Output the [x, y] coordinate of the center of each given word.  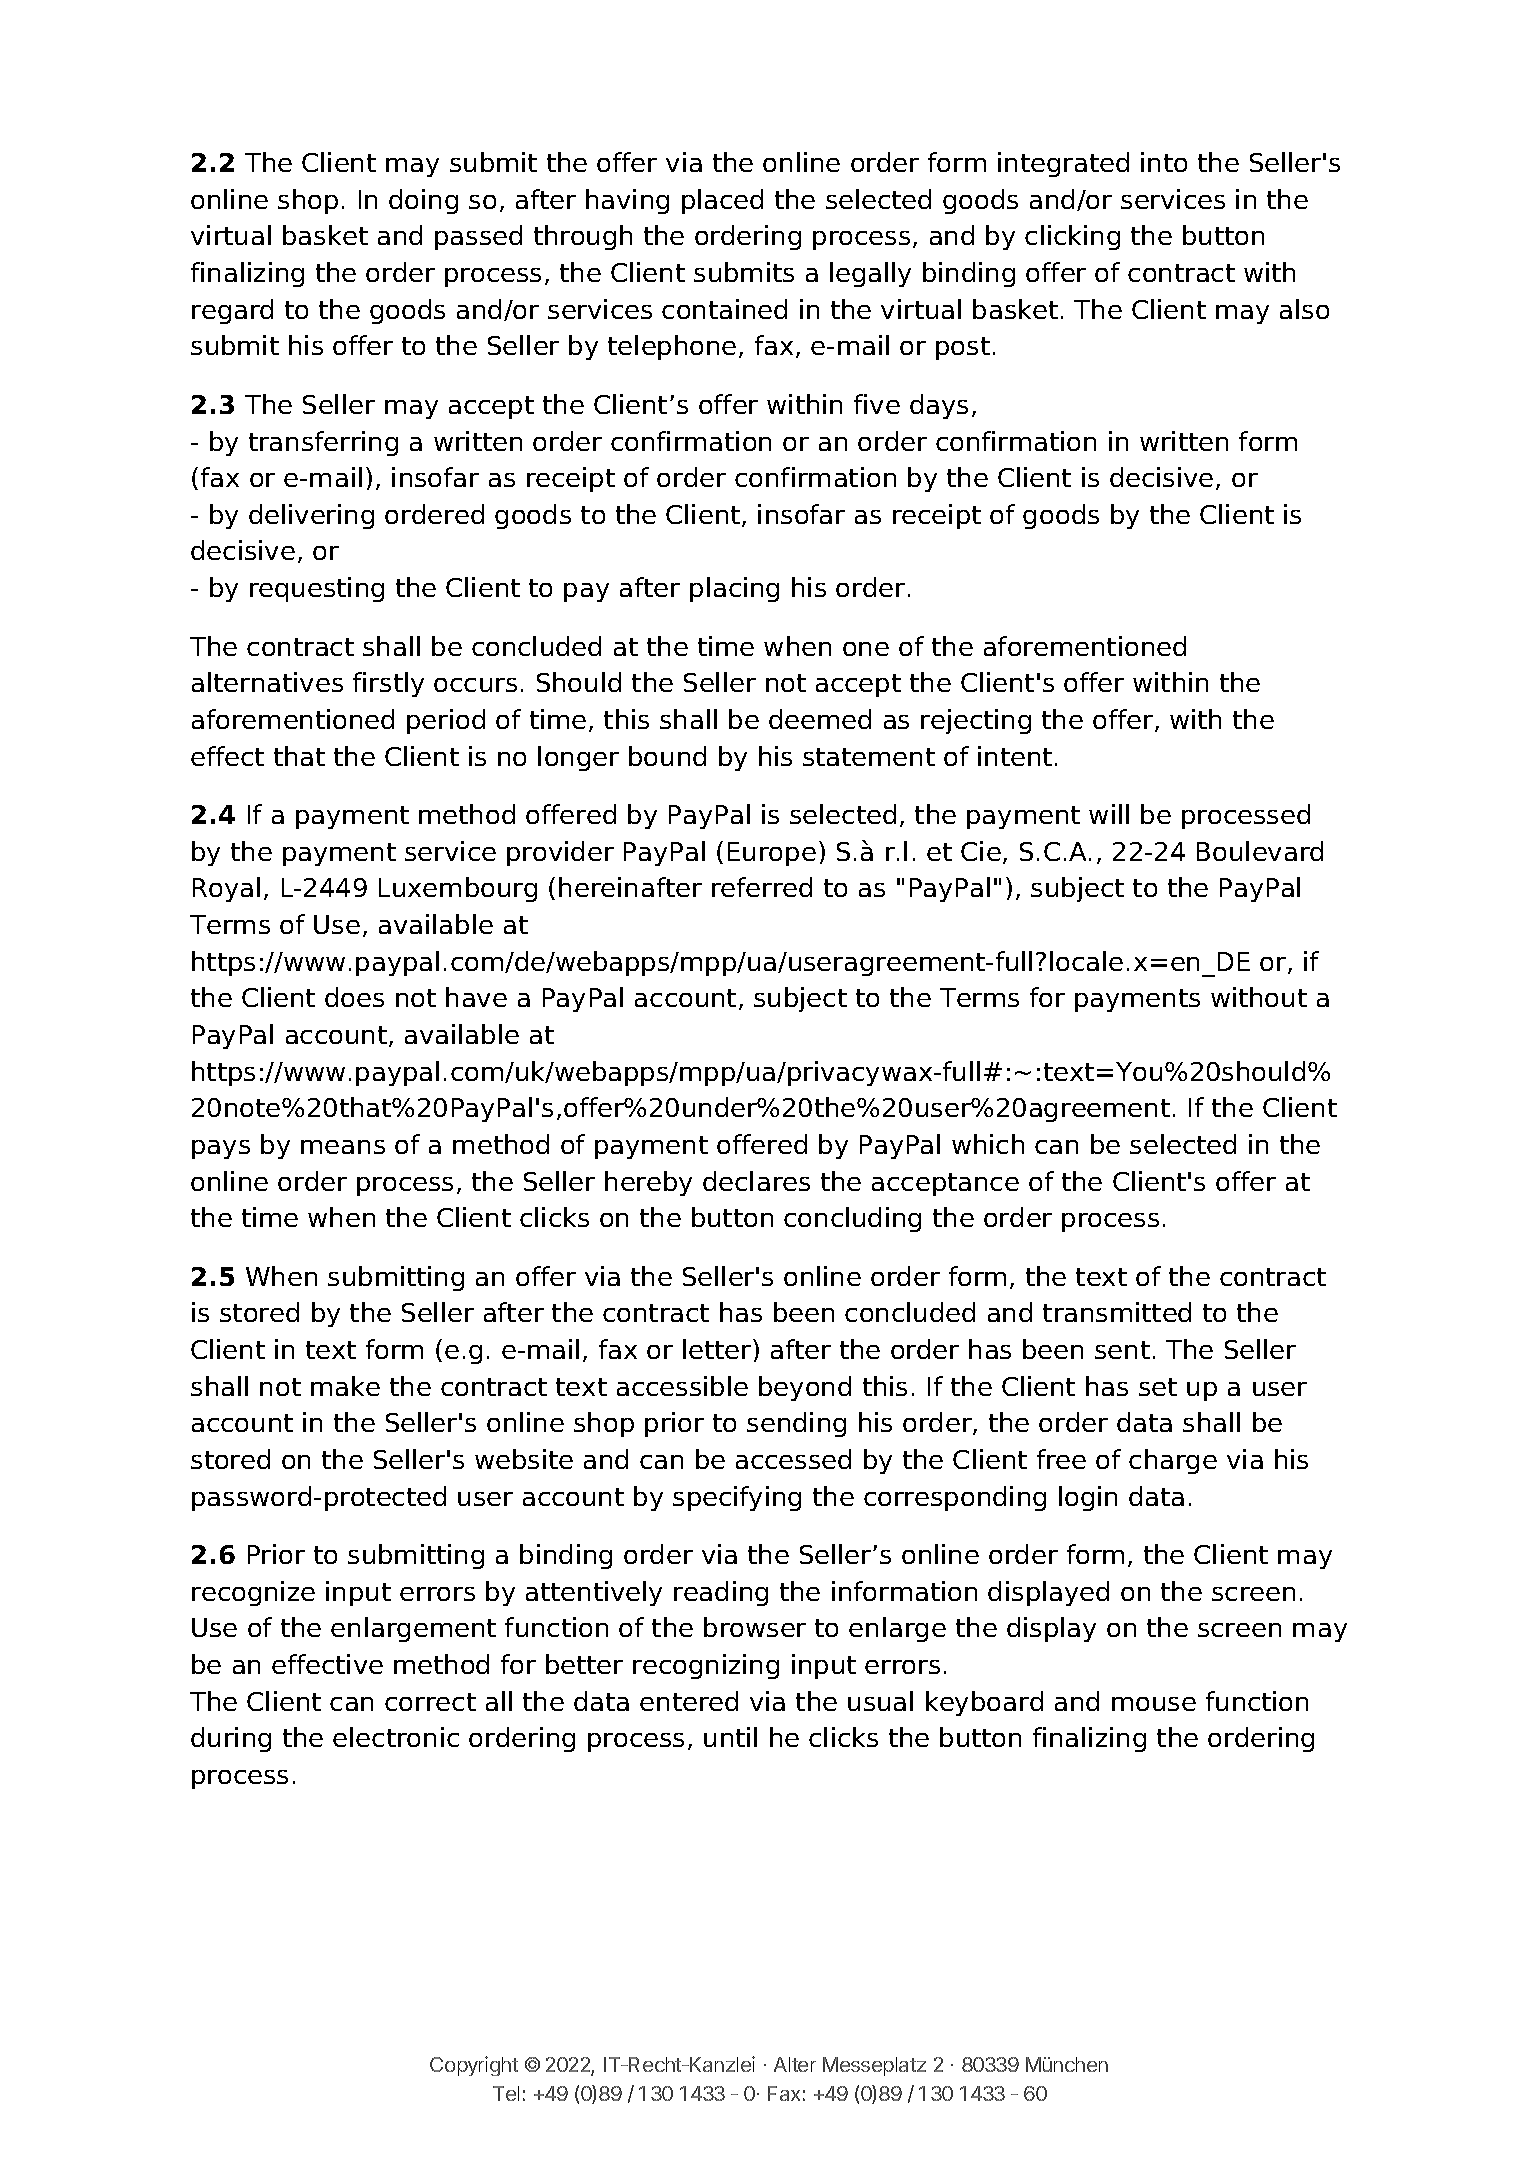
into [1164, 162]
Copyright [474, 2066]
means [343, 1147]
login [1088, 1498]
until [730, 1737]
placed [722, 201]
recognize [253, 1593]
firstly [388, 684]
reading [721, 1593]
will [1109, 814]
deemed [820, 719]
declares [756, 1181]
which [988, 1144]
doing [423, 201]
